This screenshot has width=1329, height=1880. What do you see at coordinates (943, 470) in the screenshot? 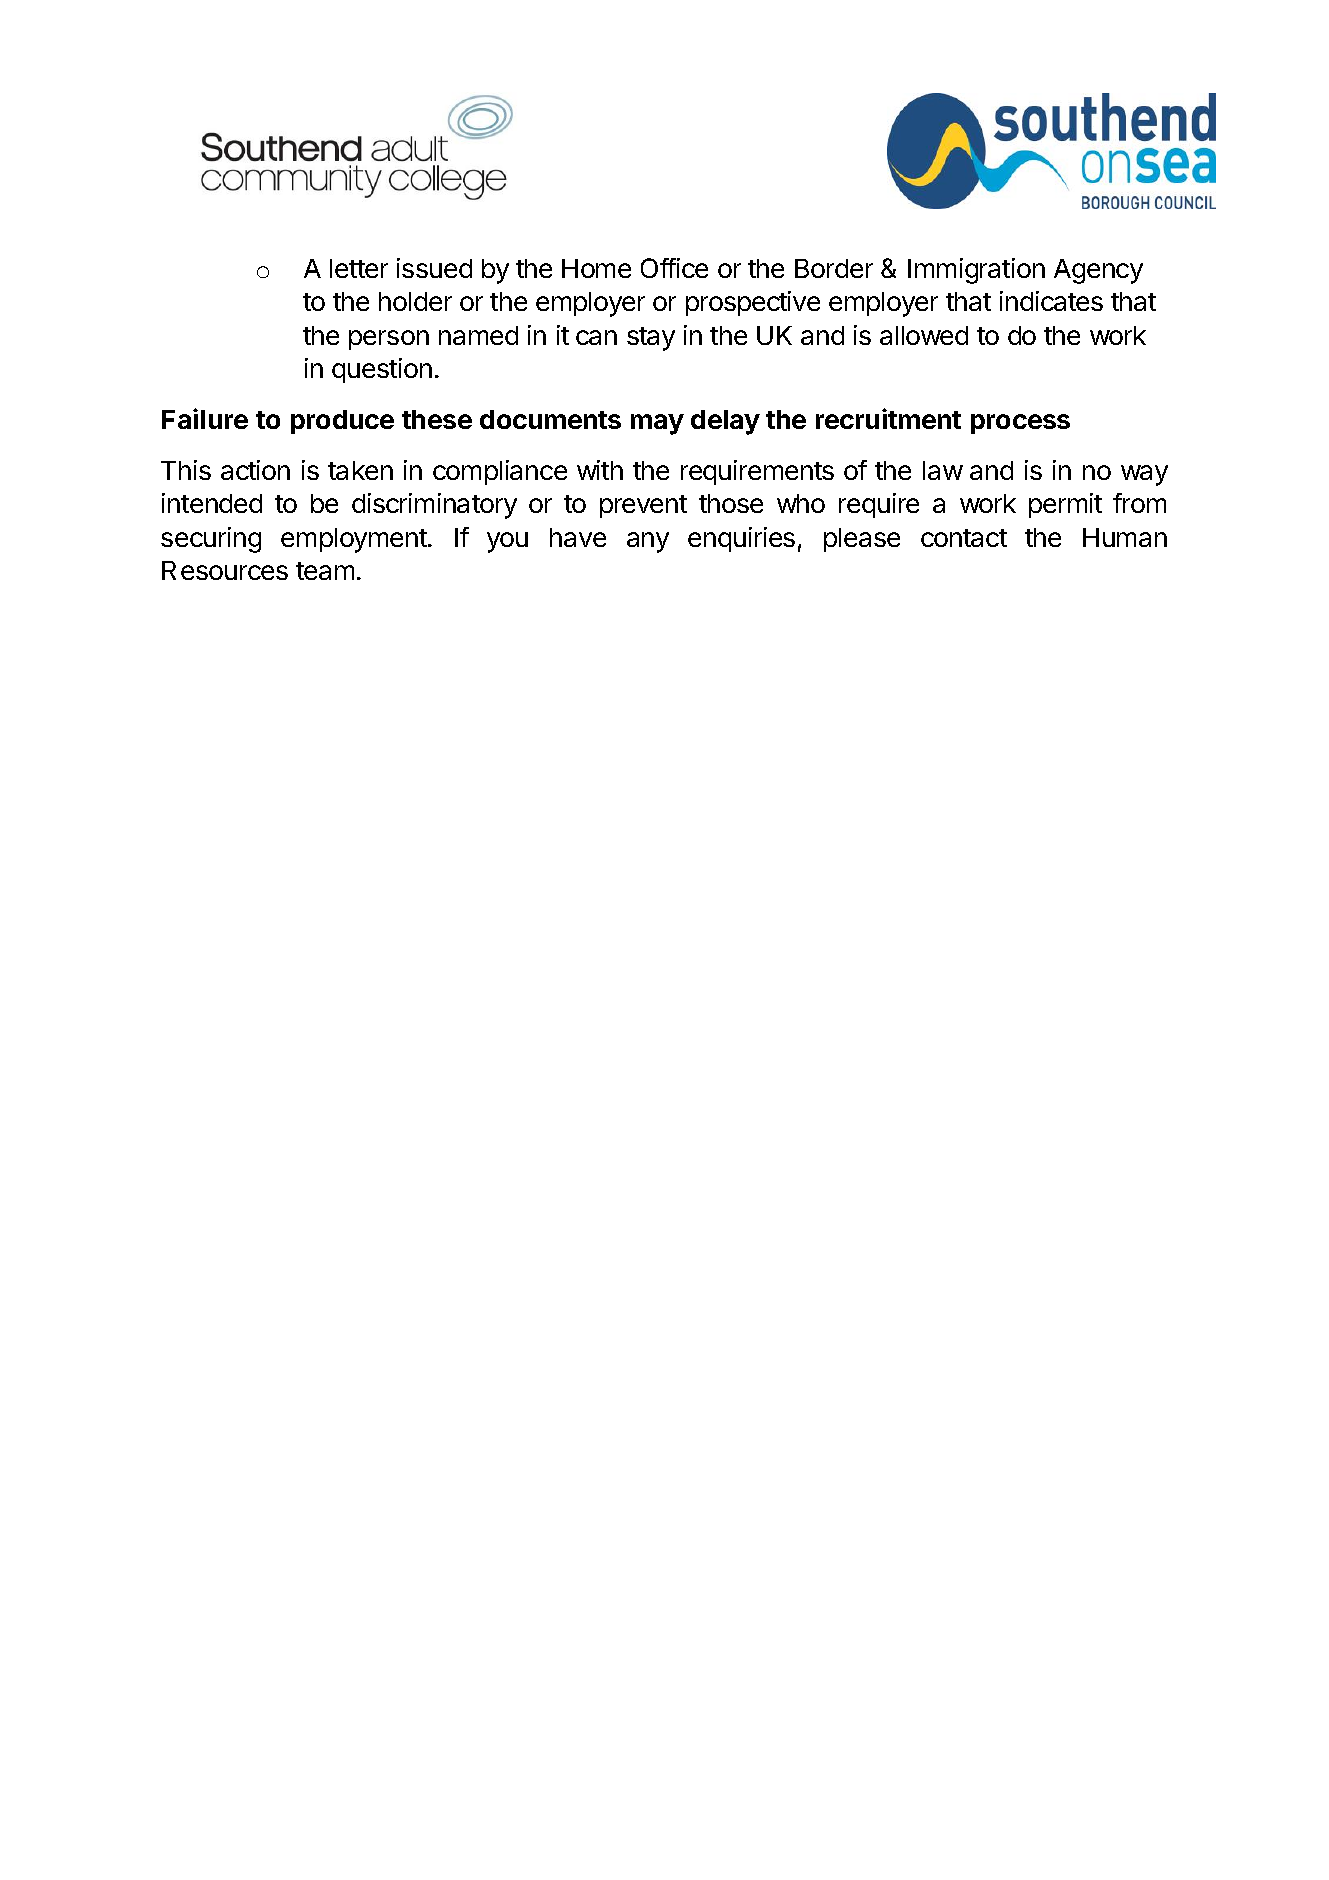
I see `law` at bounding box center [943, 470].
